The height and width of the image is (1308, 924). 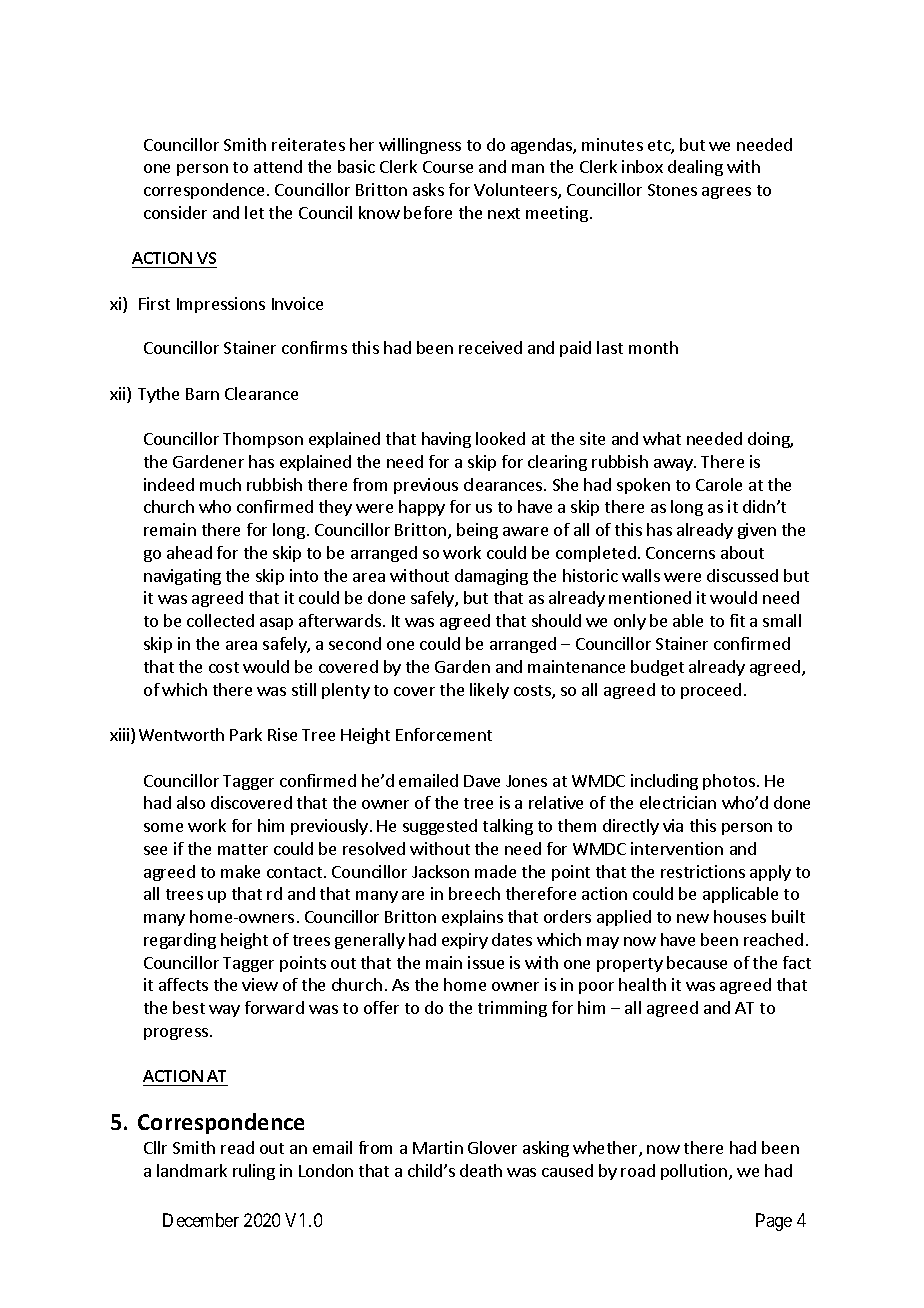 What do you see at coordinates (246, 734) in the image?
I see `Park` at bounding box center [246, 734].
